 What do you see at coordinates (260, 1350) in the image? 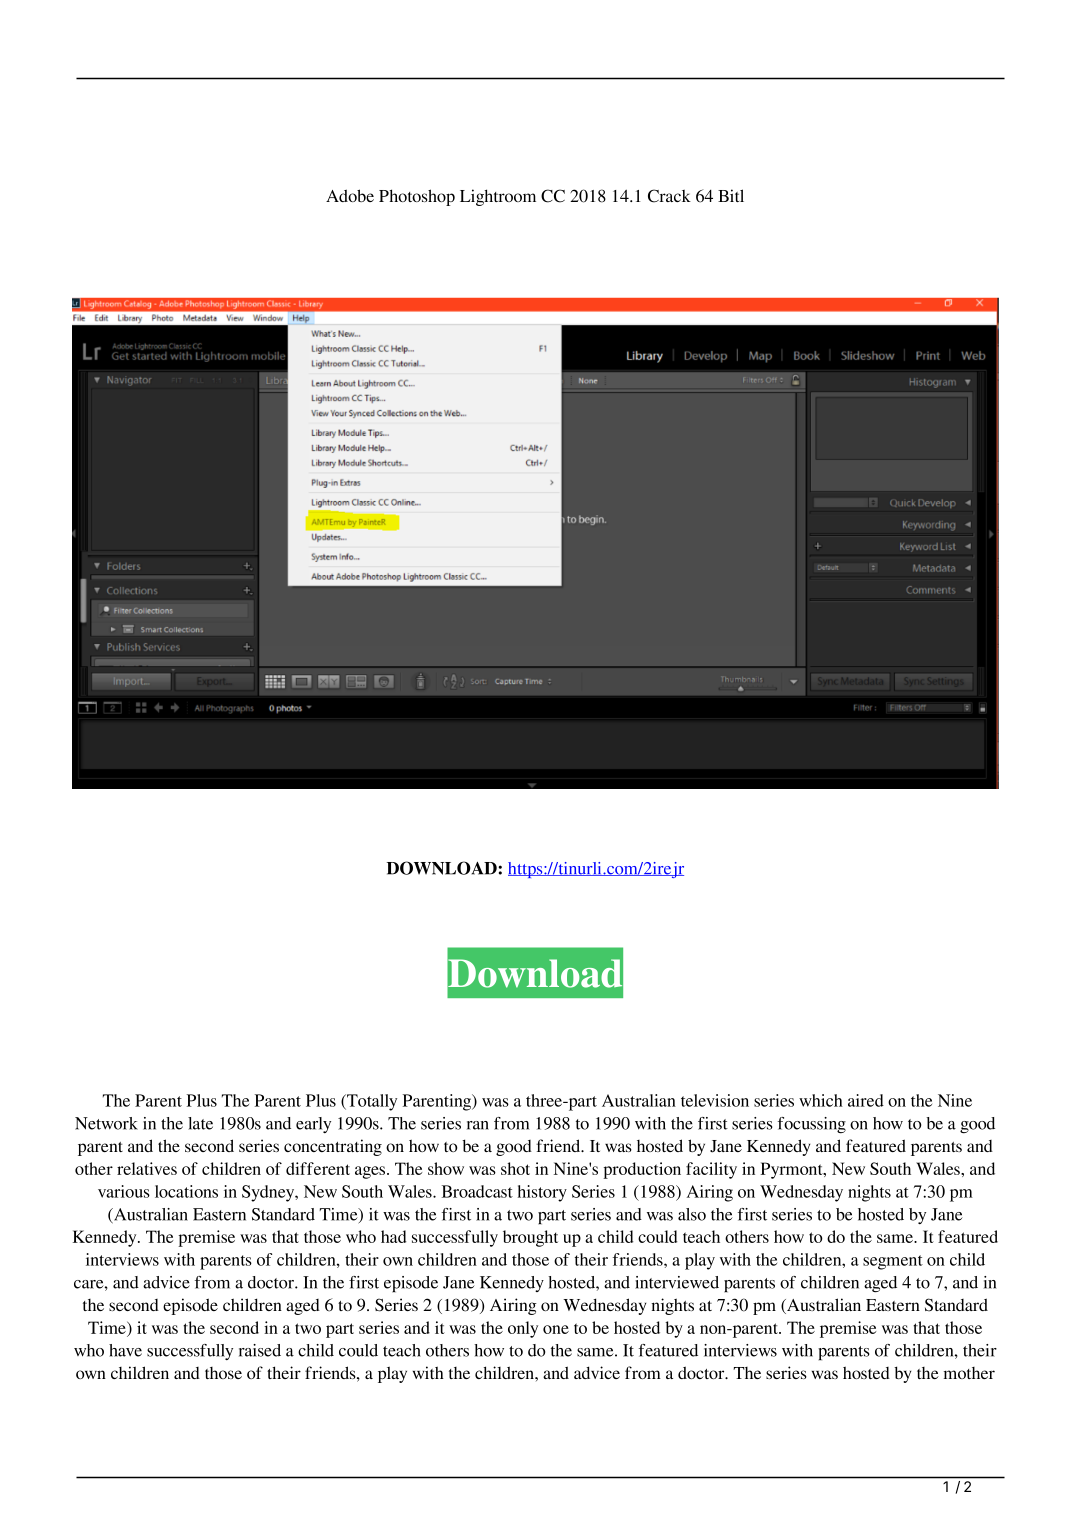
I see `raised` at bounding box center [260, 1350].
